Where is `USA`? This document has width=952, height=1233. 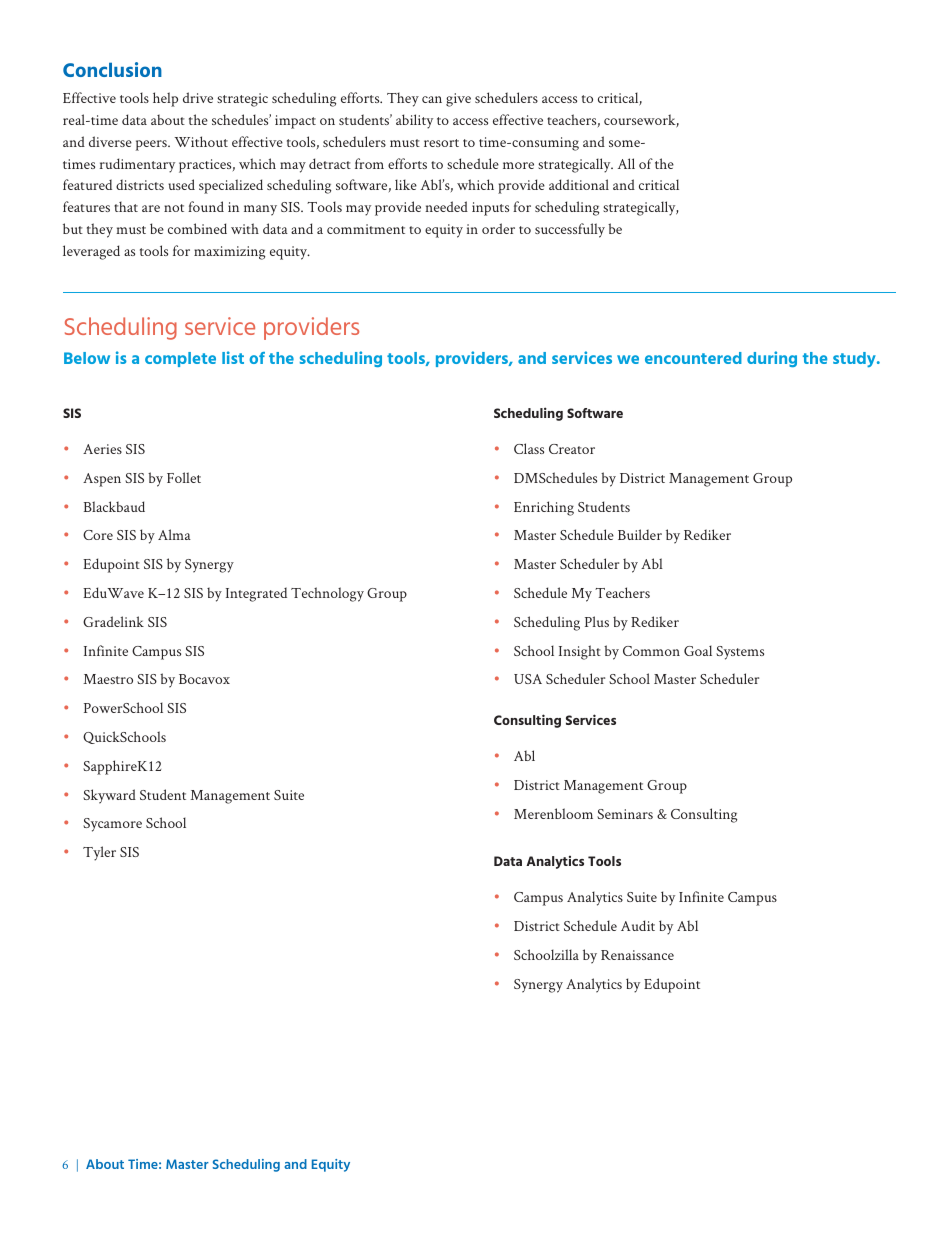
USA is located at coordinates (528, 679).
